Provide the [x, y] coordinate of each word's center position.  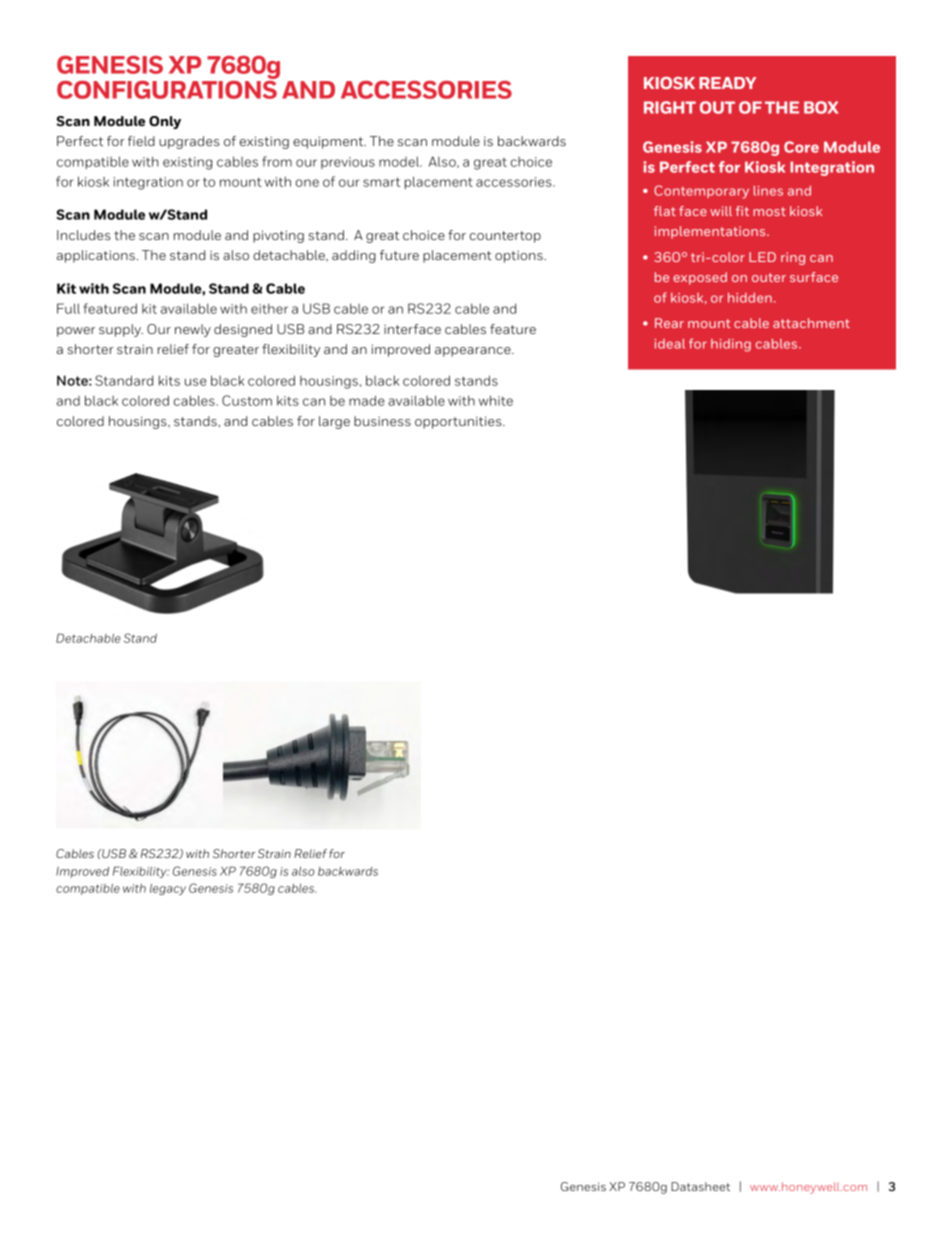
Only [165, 122]
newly [193, 330]
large [334, 422]
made [366, 400]
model [400, 161]
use [195, 382]
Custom [247, 400]
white [496, 400]
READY [727, 83]
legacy [168, 889]
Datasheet [700, 1186]
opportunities [459, 422]
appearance [474, 352]
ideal [669, 344]
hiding [731, 345]
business [382, 421]
